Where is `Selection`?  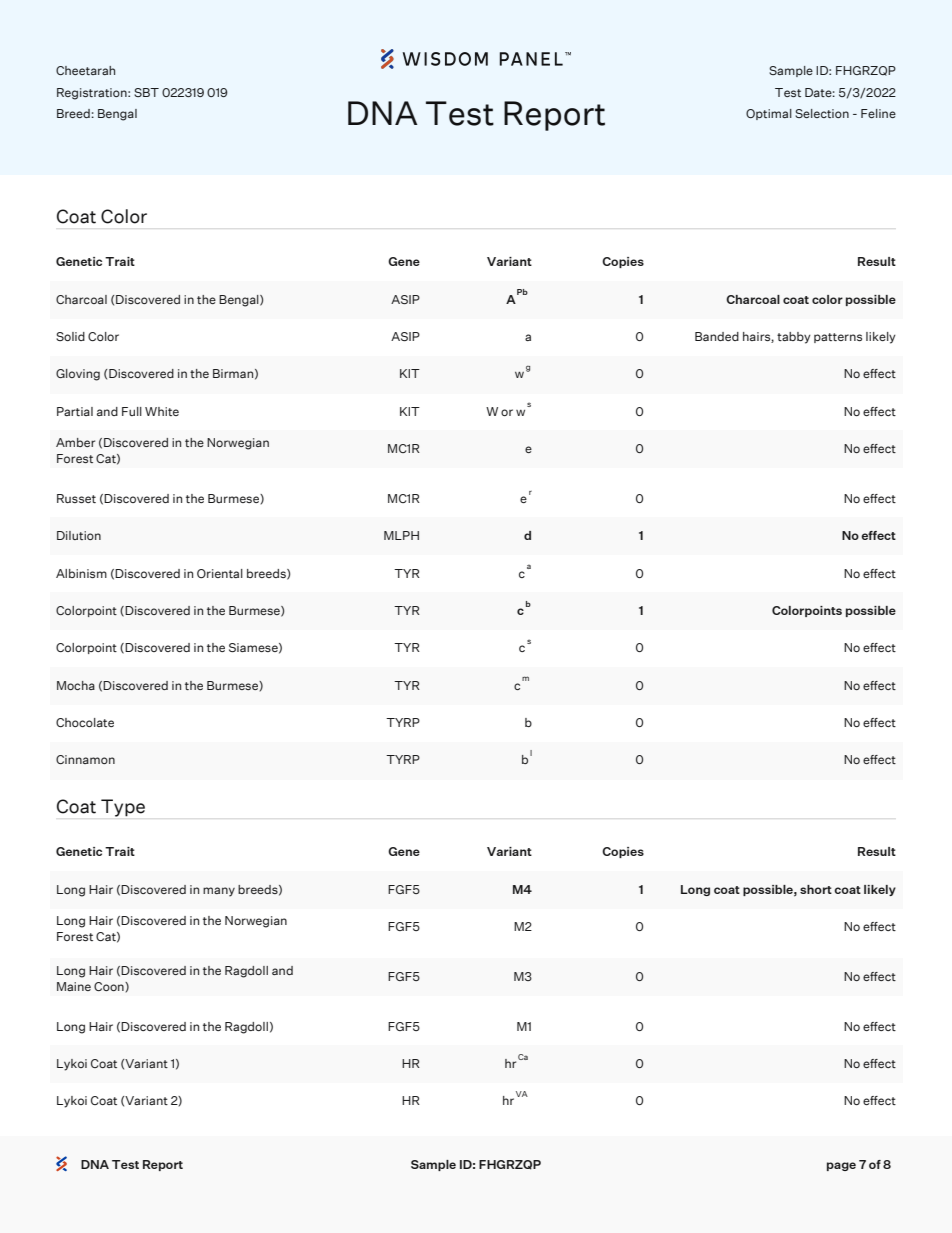
Selection is located at coordinates (822, 113).
